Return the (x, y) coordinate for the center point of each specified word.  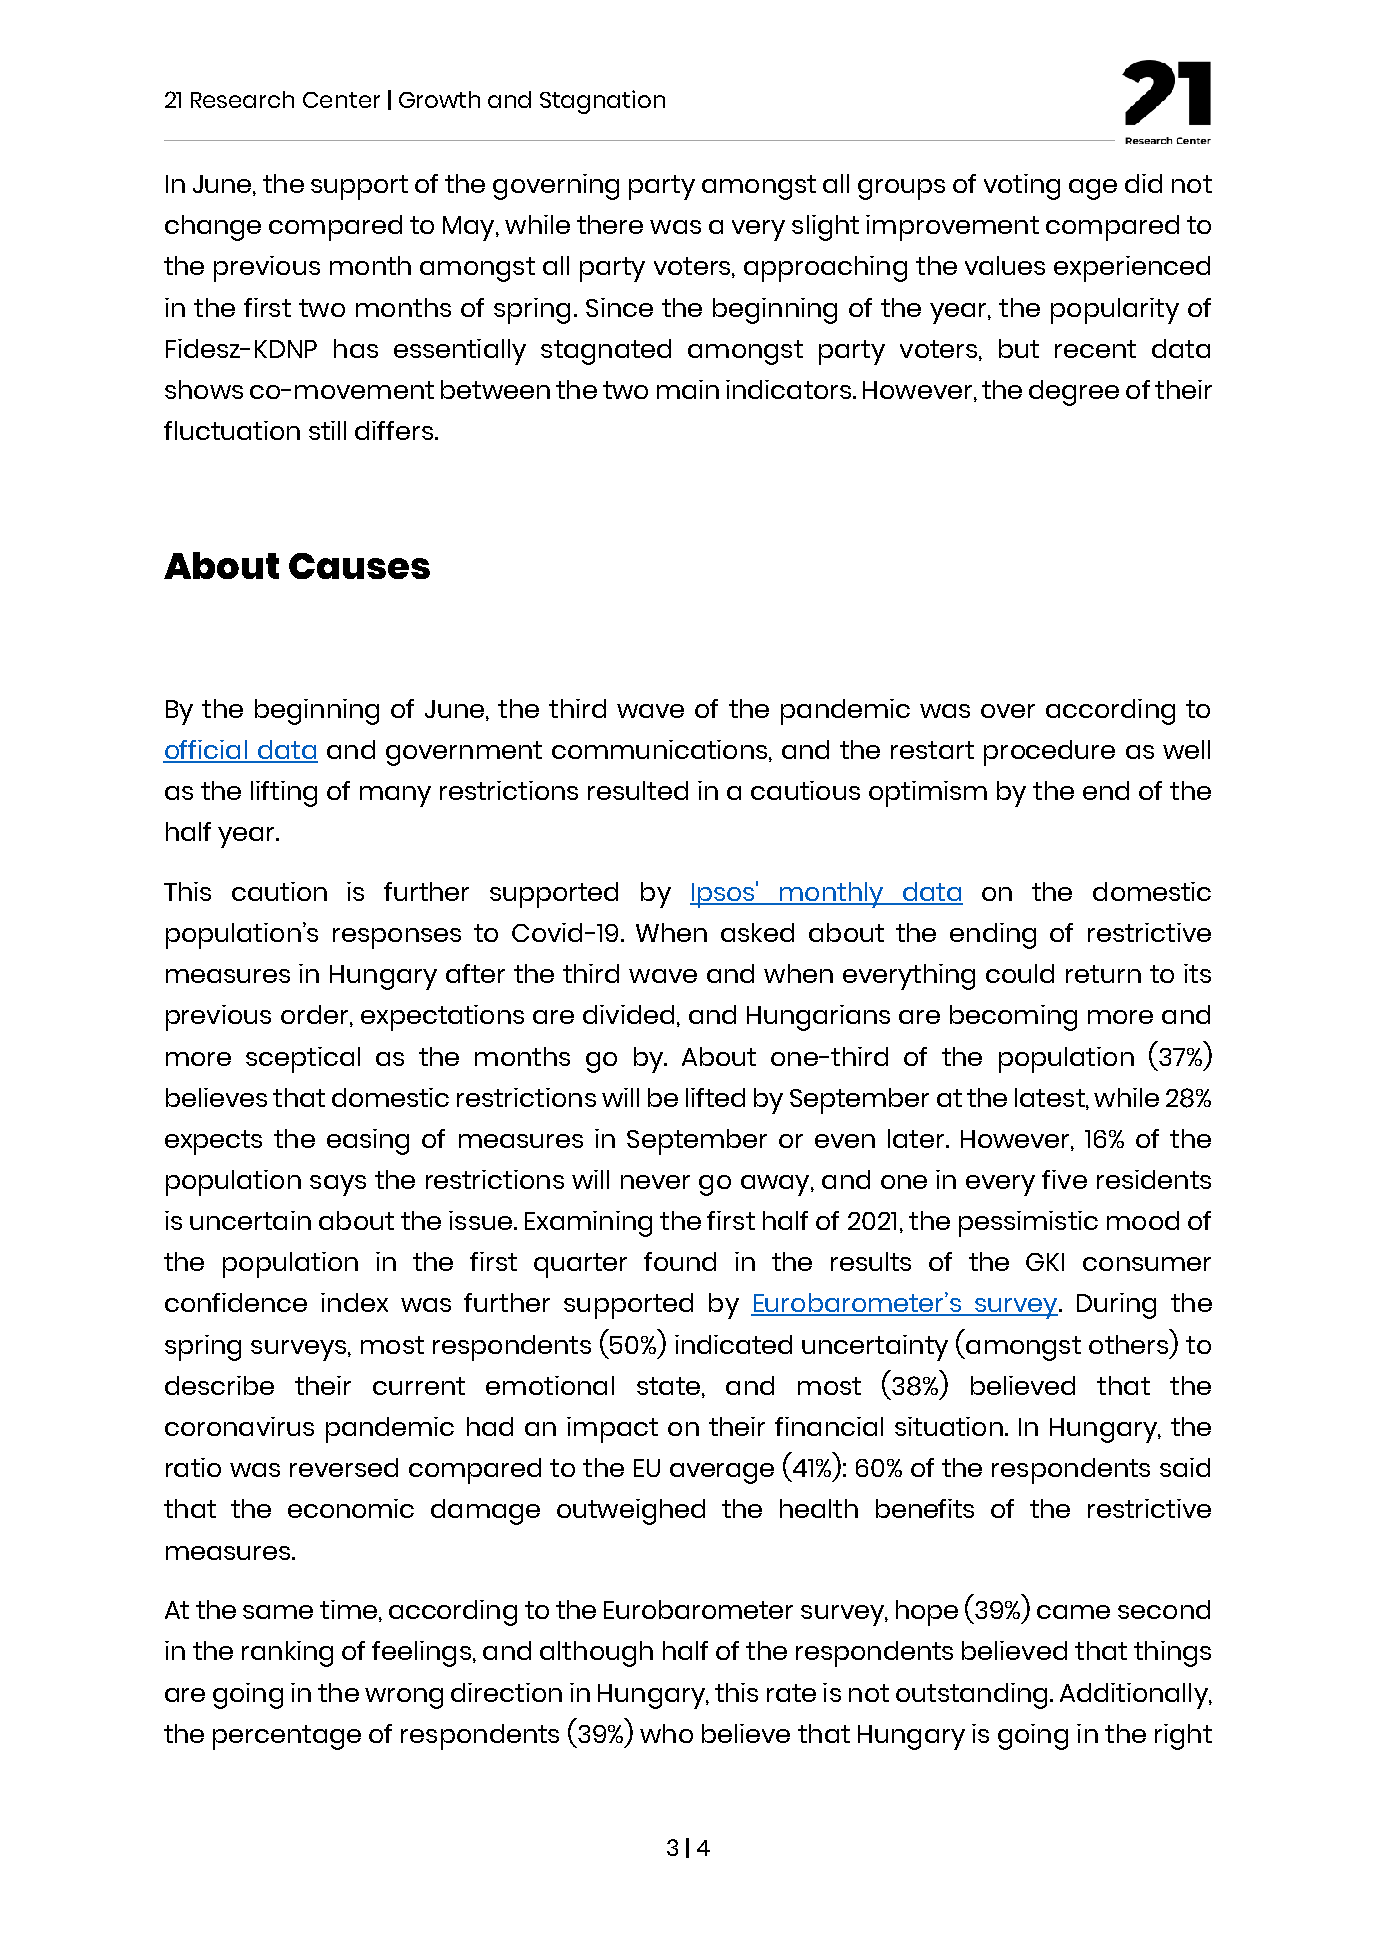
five (1064, 1179)
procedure (1049, 753)
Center (341, 100)
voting (1022, 187)
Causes (359, 566)
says (338, 1185)
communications (659, 749)
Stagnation (602, 102)
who (666, 1733)
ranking (287, 1654)
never (655, 1182)
